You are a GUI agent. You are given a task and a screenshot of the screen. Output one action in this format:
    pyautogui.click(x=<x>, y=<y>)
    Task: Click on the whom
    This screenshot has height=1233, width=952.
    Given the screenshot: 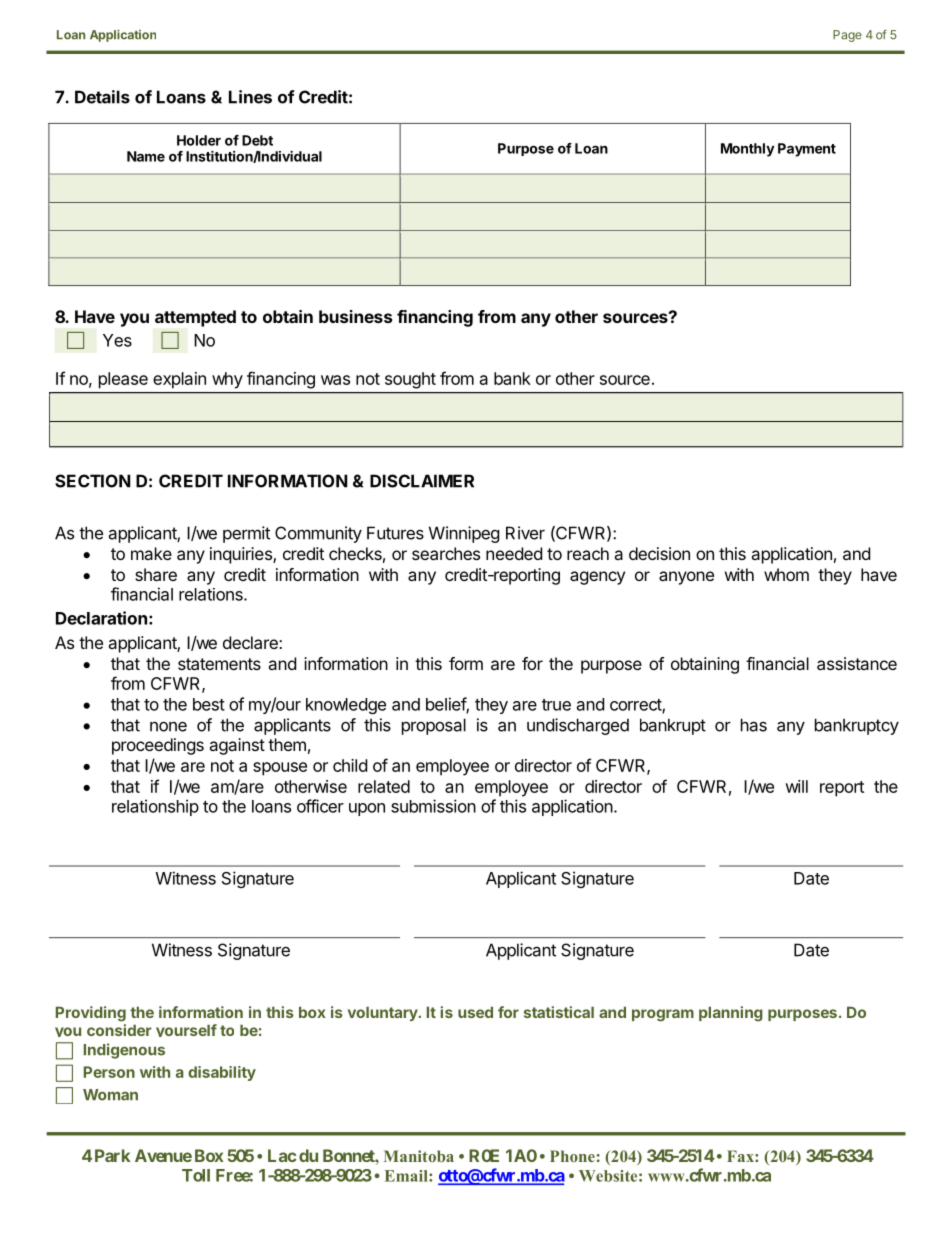 What is the action you would take?
    pyautogui.click(x=786, y=574)
